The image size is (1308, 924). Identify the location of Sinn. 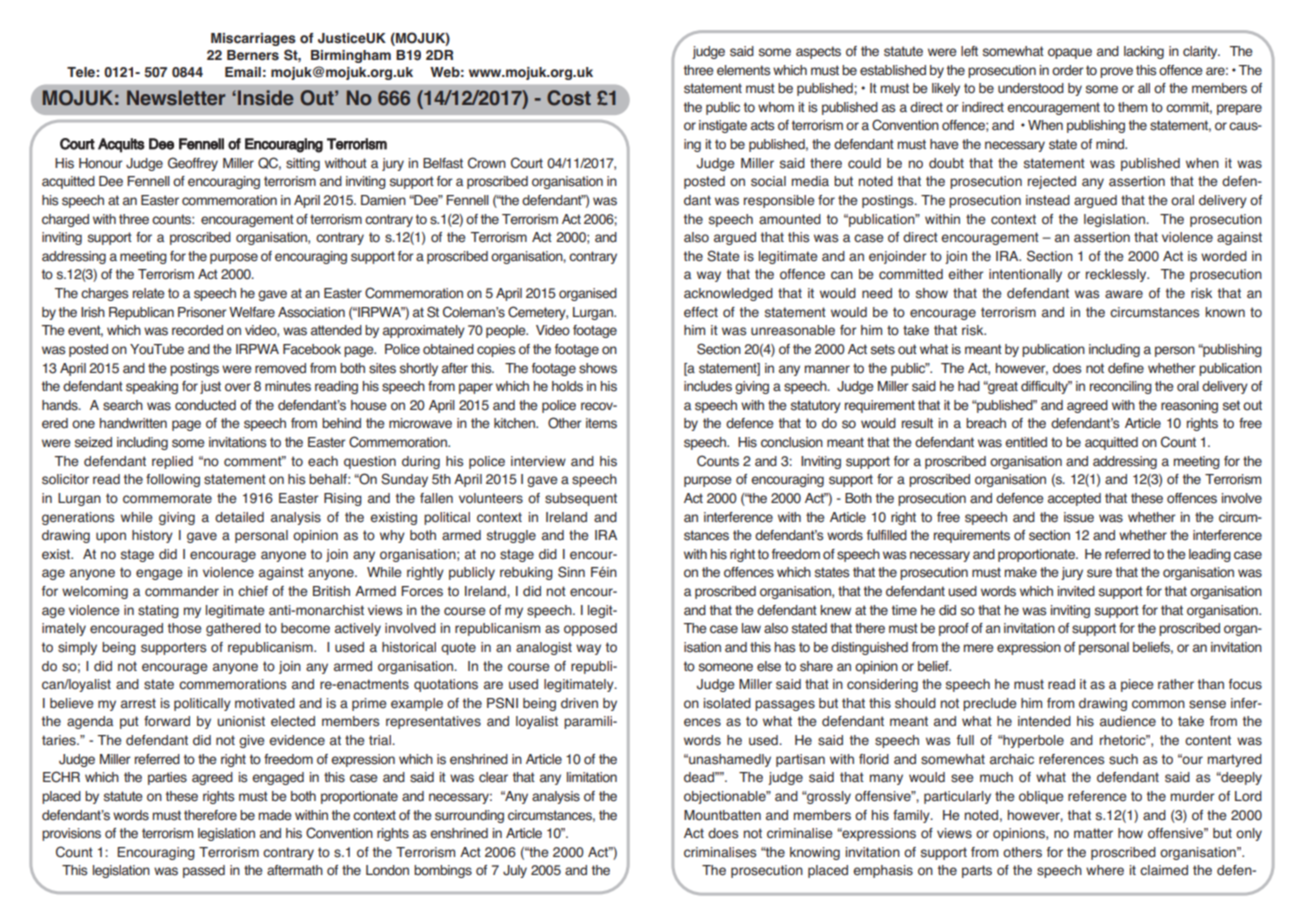
(571, 572).
